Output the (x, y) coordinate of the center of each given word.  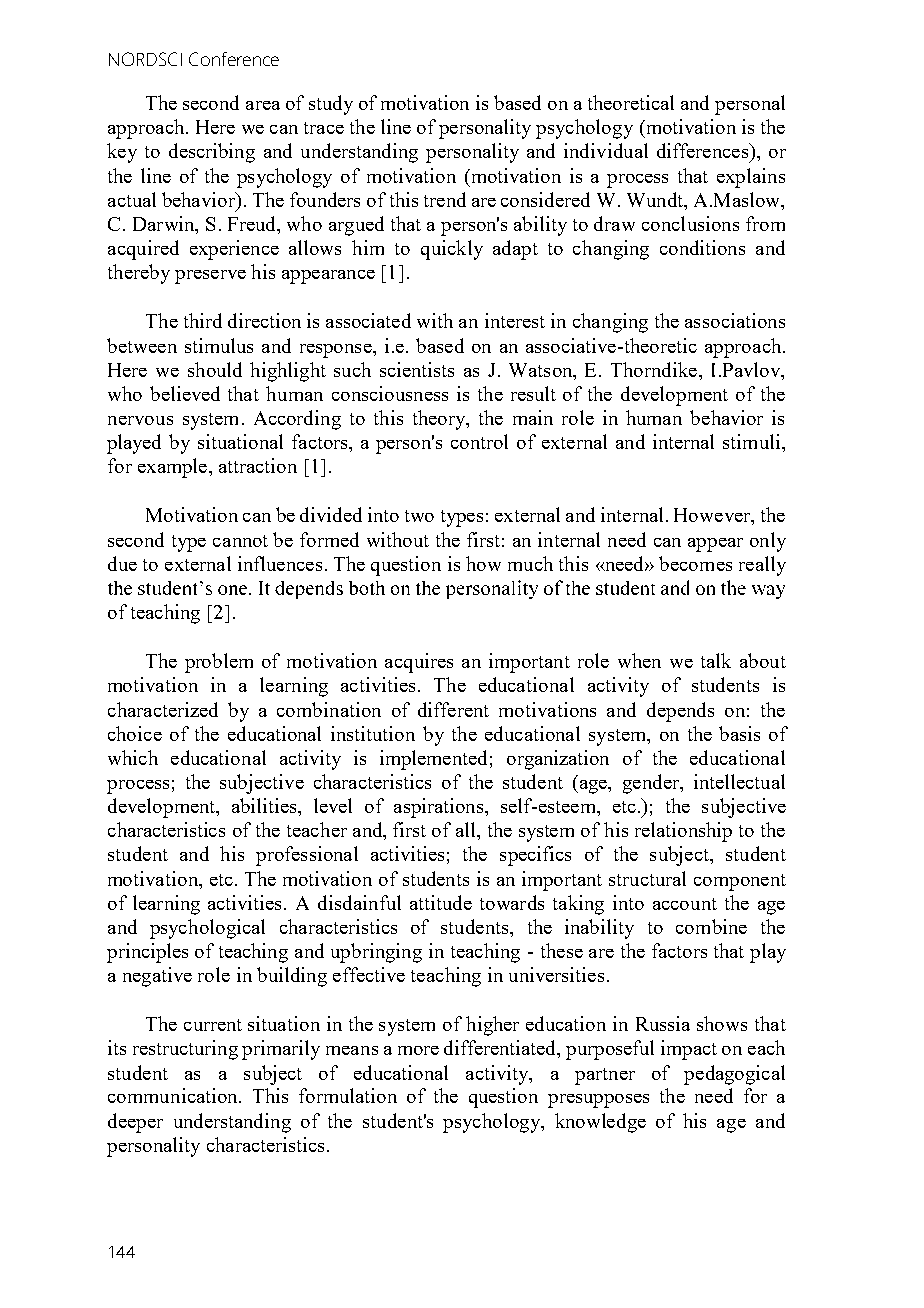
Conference (234, 59)
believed (185, 393)
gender (652, 784)
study (331, 105)
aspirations (440, 808)
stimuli (751, 441)
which (133, 757)
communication (174, 1095)
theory (440, 420)
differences (703, 150)
